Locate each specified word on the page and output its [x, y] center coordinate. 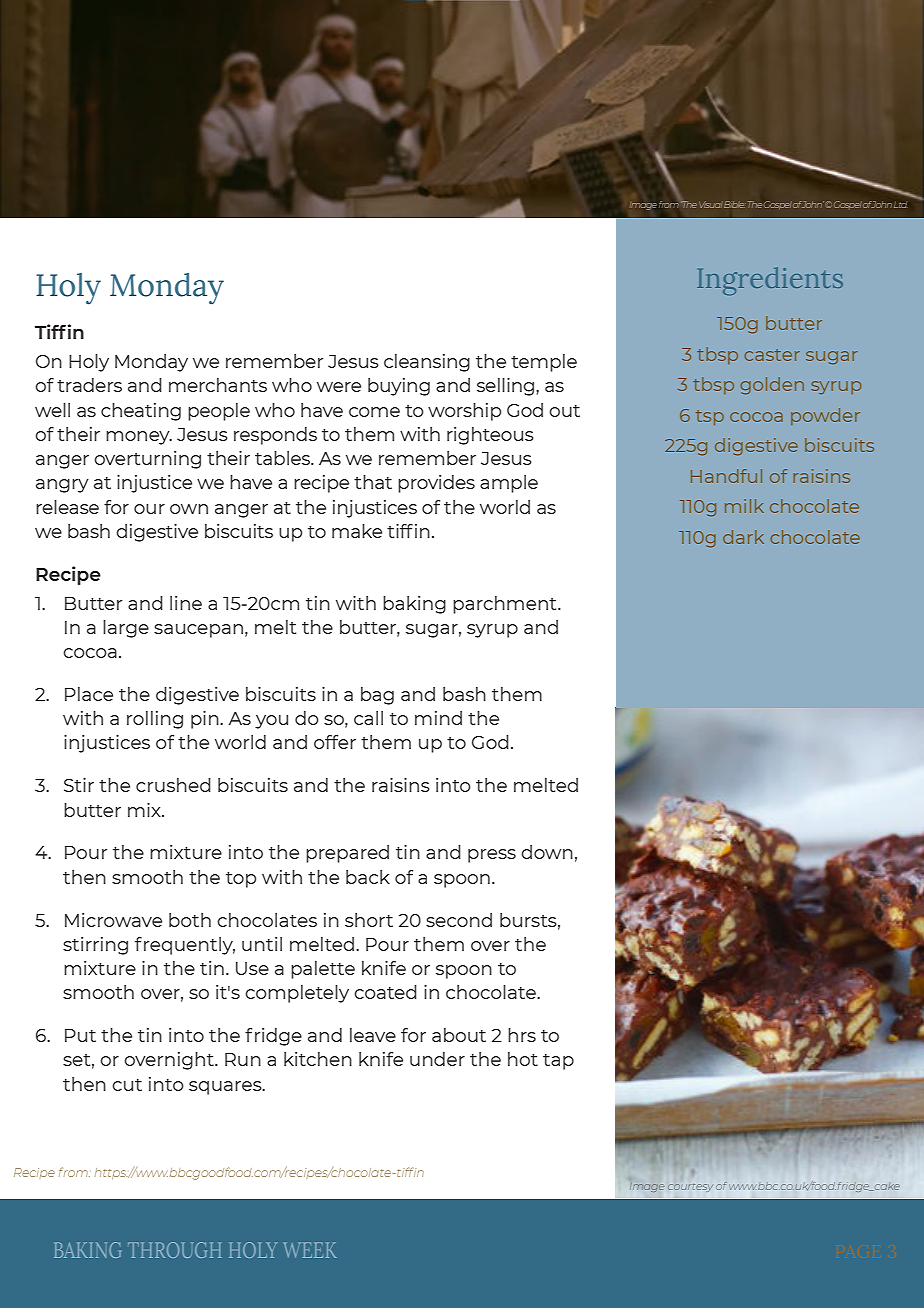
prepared [347, 854]
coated [385, 992]
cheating [141, 412]
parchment [506, 605]
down [547, 852]
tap [558, 1062]
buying [399, 387]
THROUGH [175, 1250]
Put [80, 1035]
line [186, 603]
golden [772, 386]
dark [743, 537]
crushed [173, 785]
